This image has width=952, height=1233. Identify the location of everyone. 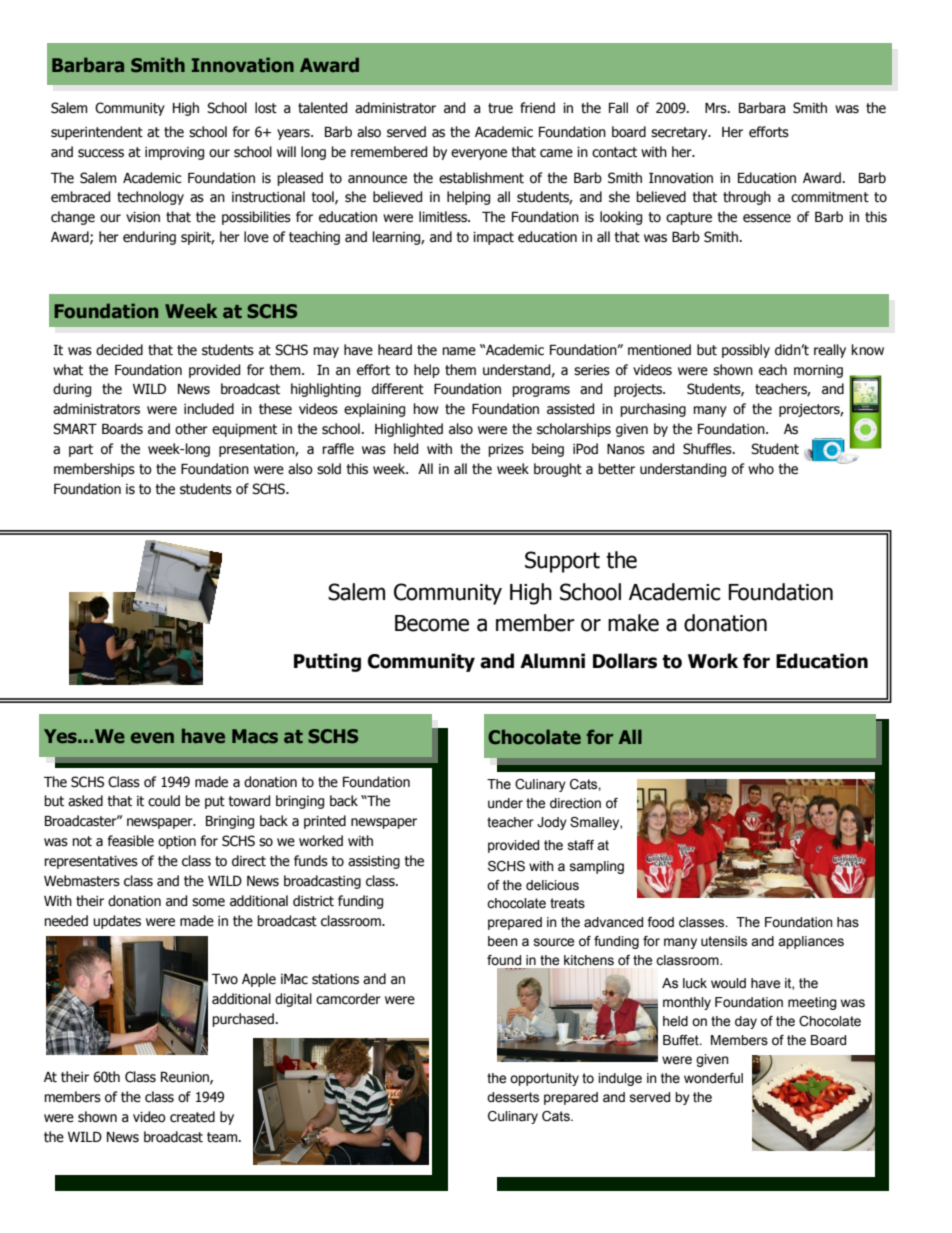
(479, 154).
